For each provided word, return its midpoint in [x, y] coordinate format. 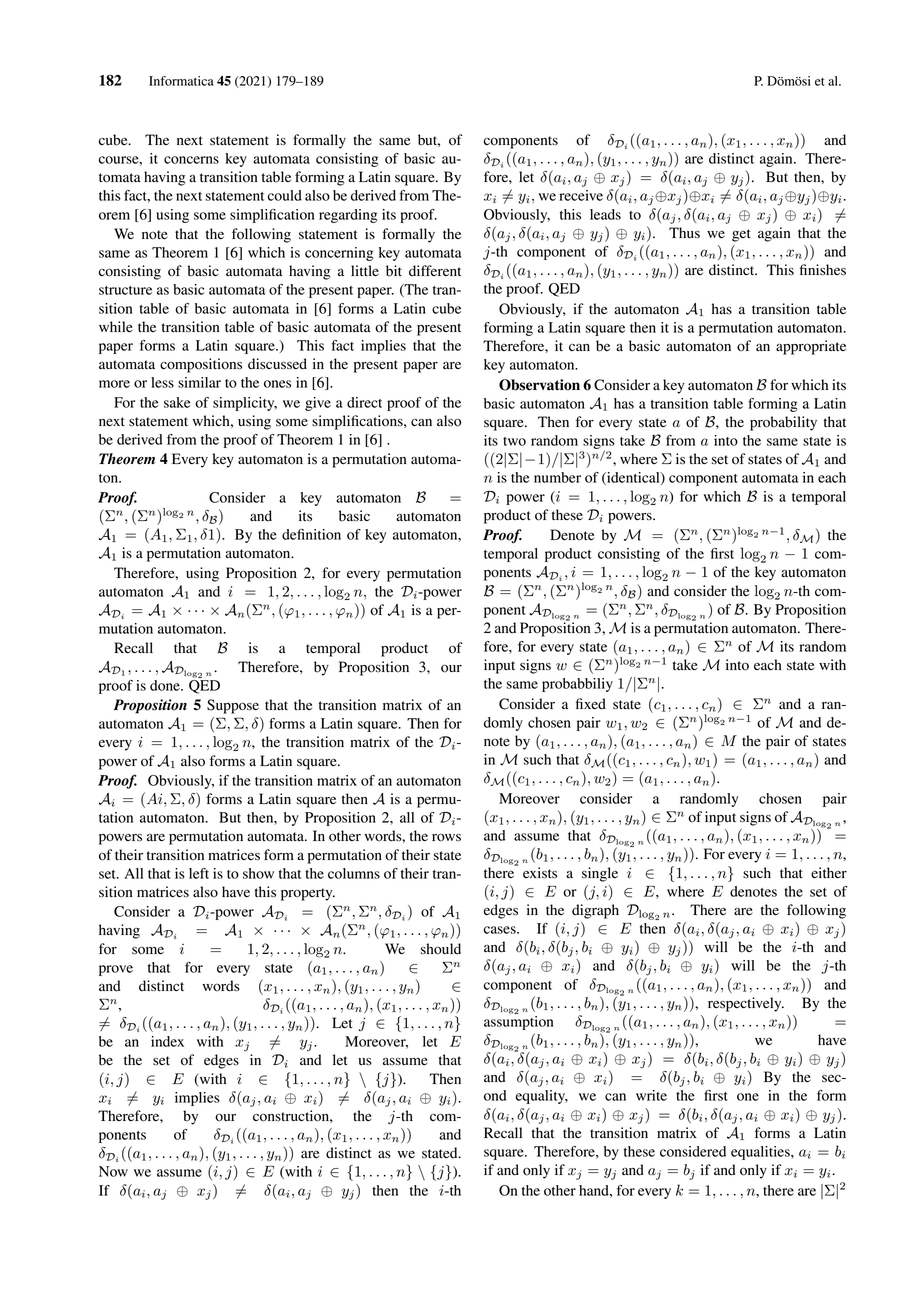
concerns [191, 160]
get [741, 235]
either [829, 872]
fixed [591, 704]
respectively [746, 1004]
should [441, 949]
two [514, 441]
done [166, 685]
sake [177, 402]
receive [581, 195]
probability [783, 423]
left [199, 873]
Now [113, 1171]
